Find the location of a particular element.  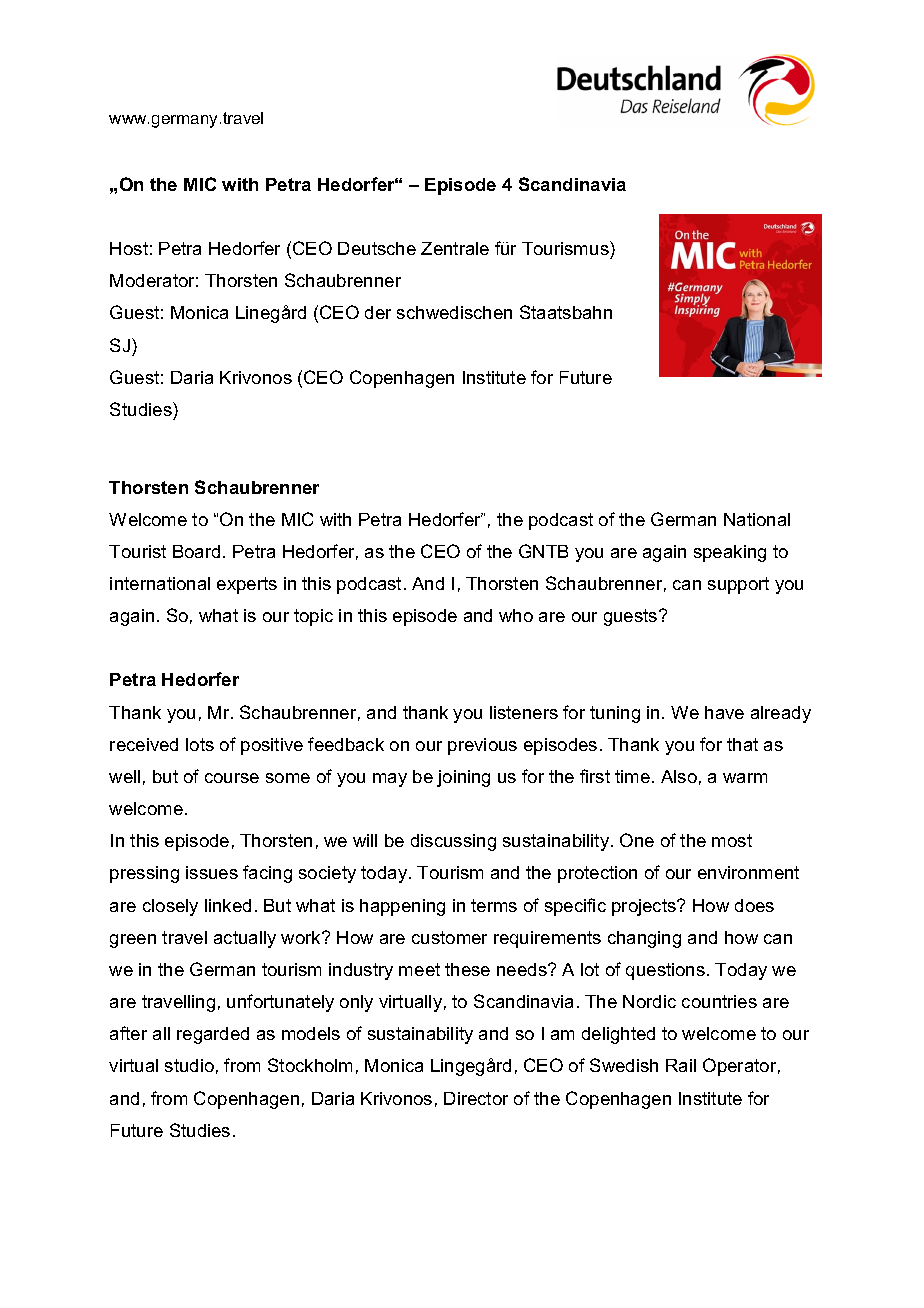

lots is located at coordinates (200, 744).
